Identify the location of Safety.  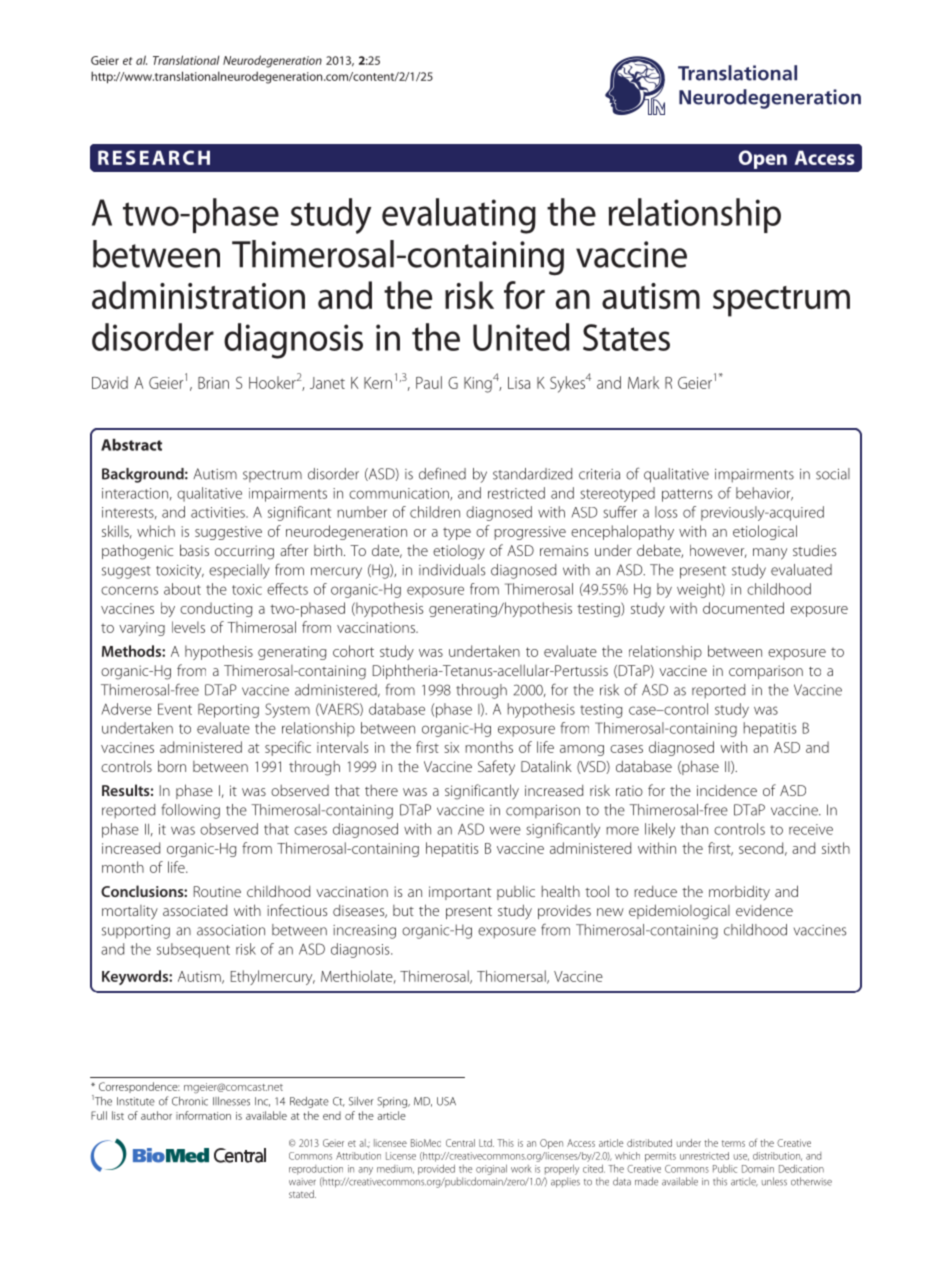
(496, 768).
